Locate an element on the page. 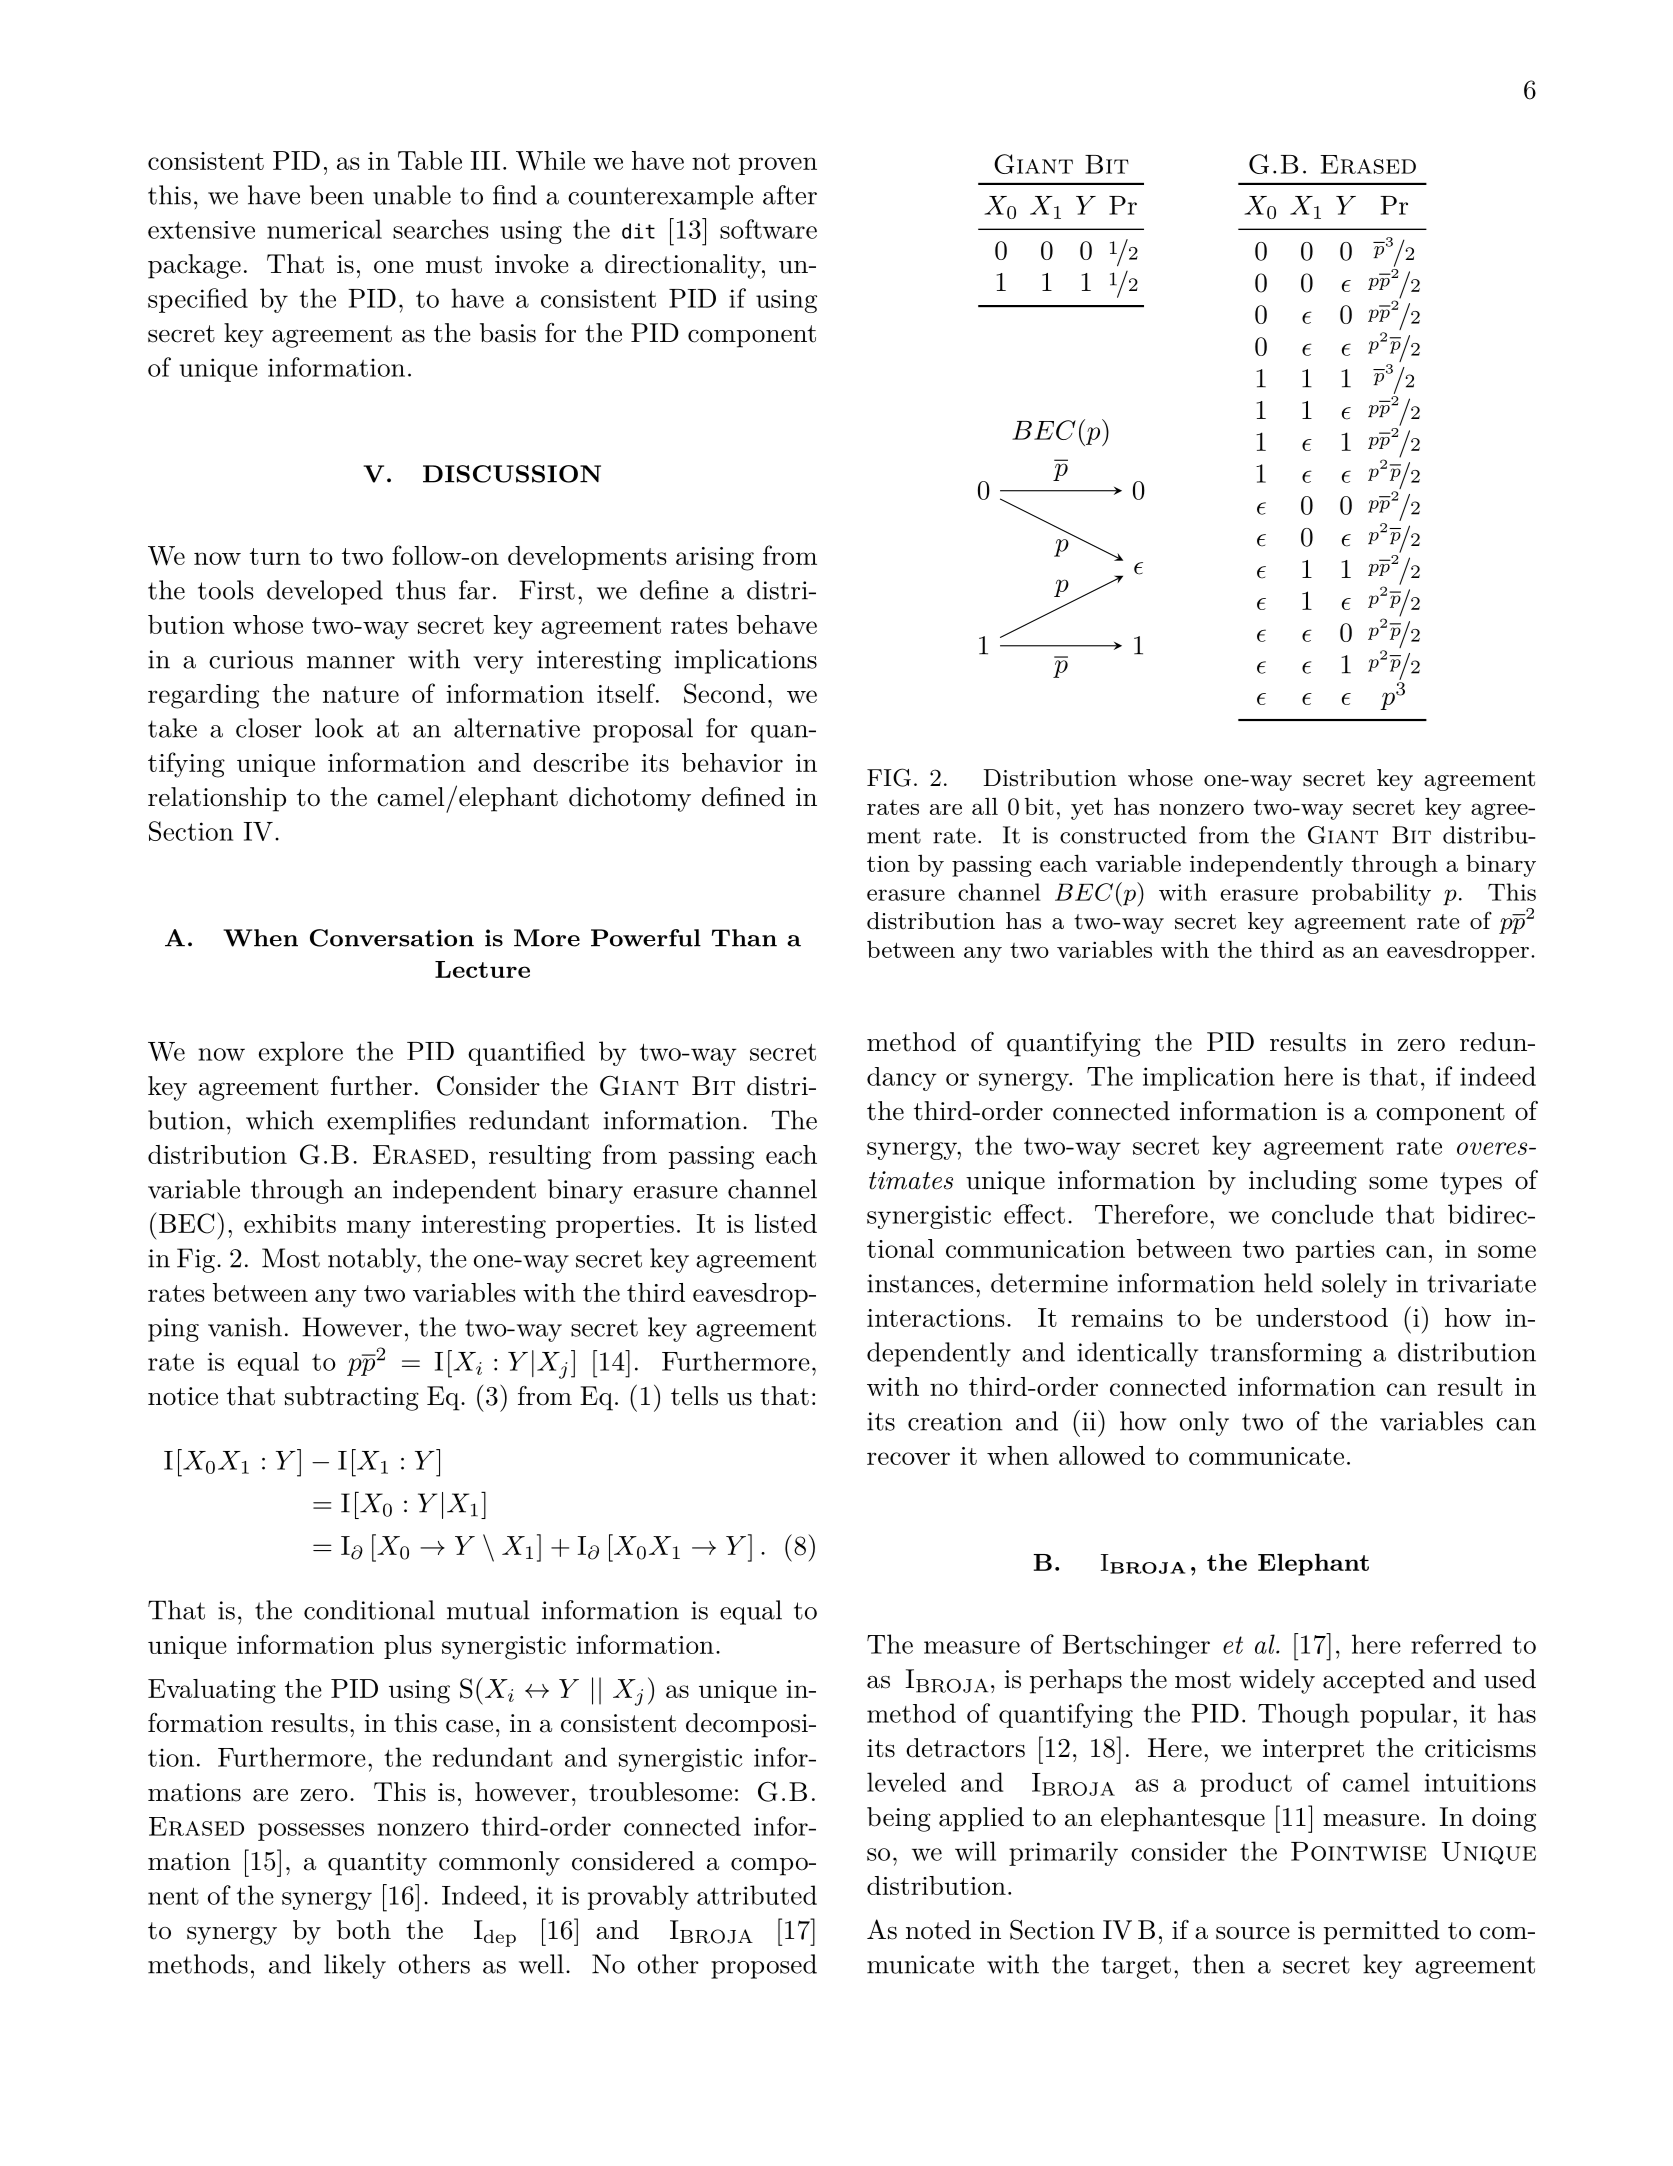  both is located at coordinates (364, 1930).
